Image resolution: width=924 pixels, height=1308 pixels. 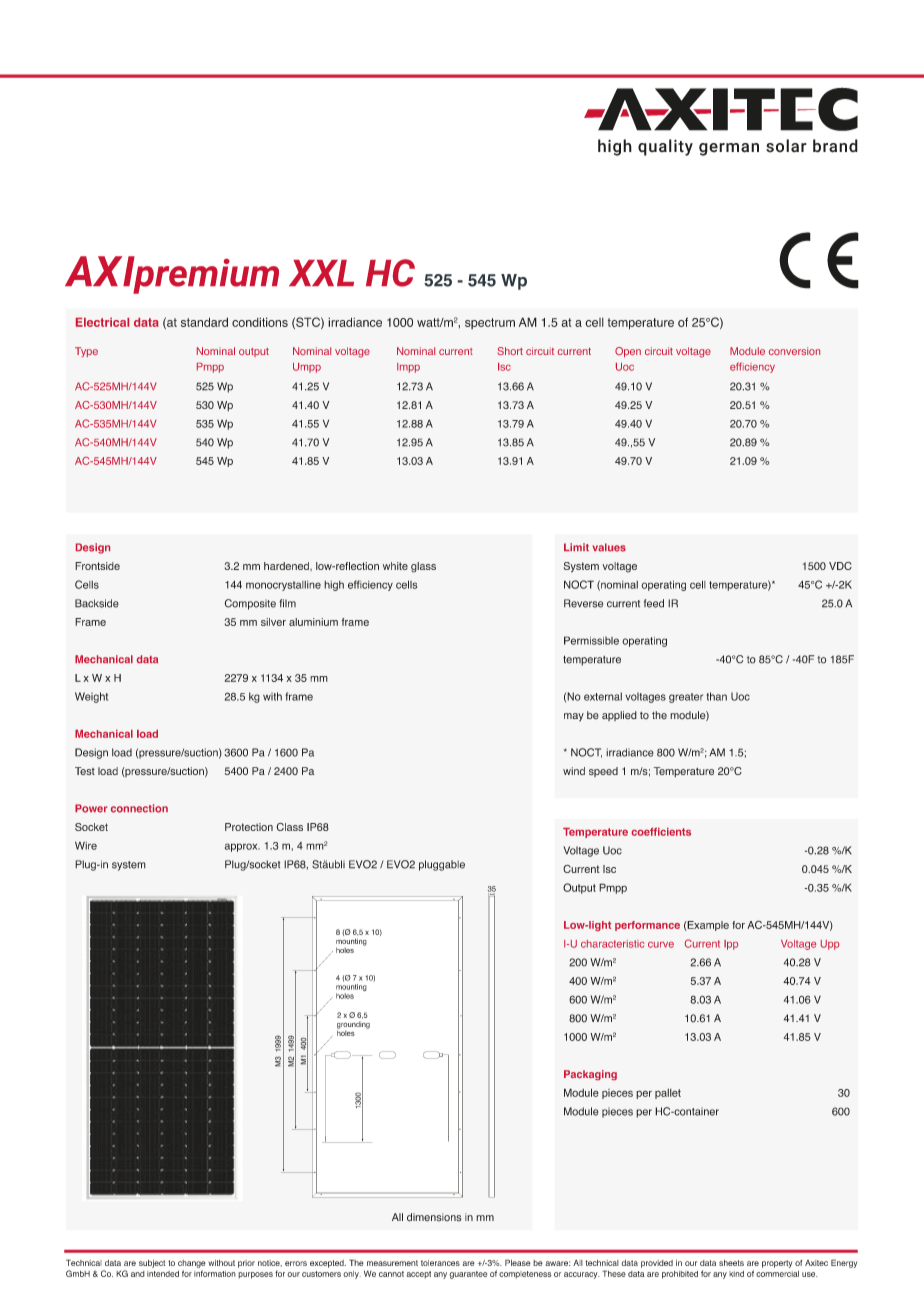 What do you see at coordinates (440, 1263) in the document?
I see `tolerances` at bounding box center [440, 1263].
